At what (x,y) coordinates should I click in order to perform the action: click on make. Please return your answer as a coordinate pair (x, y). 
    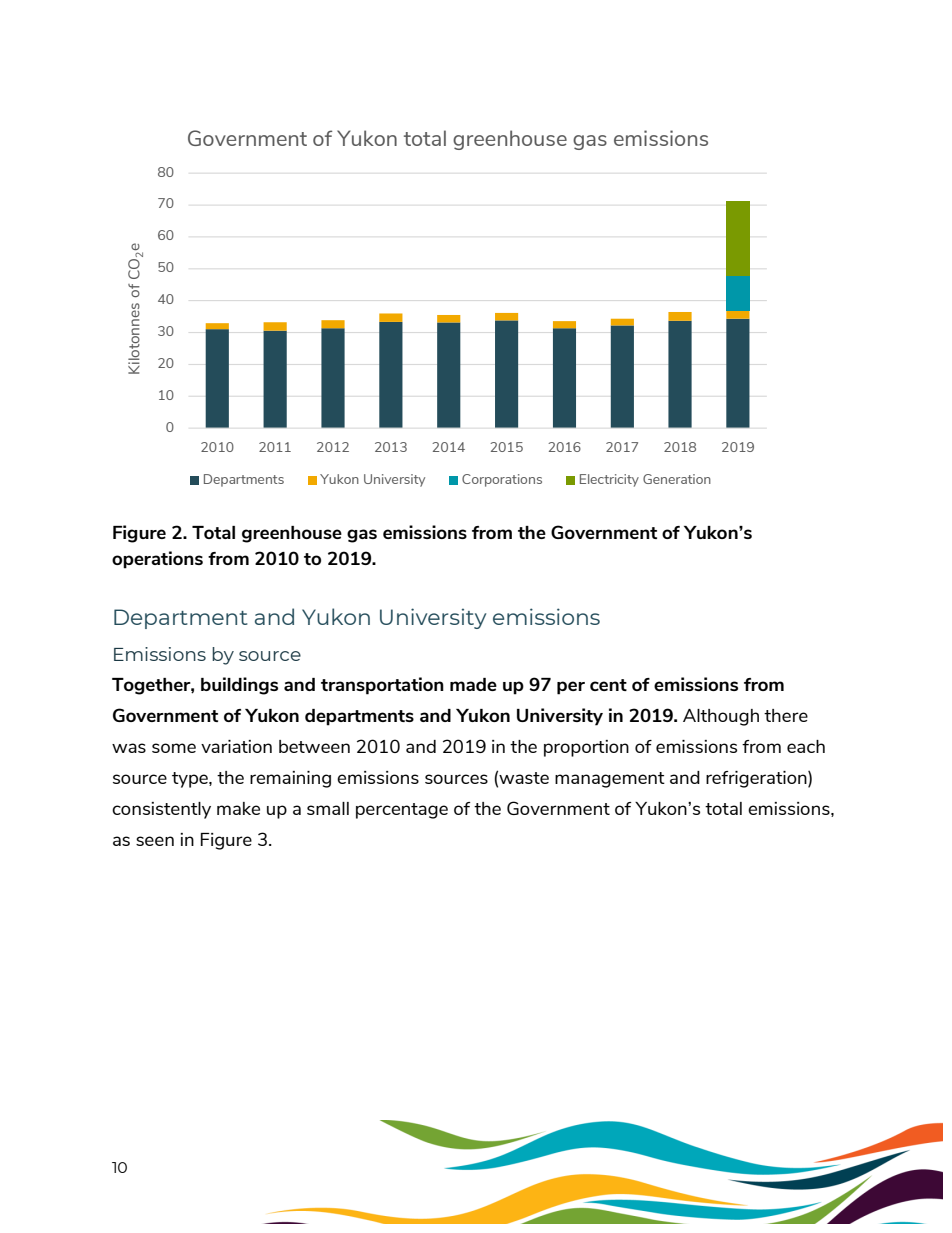
    Looking at the image, I should click on (238, 808).
